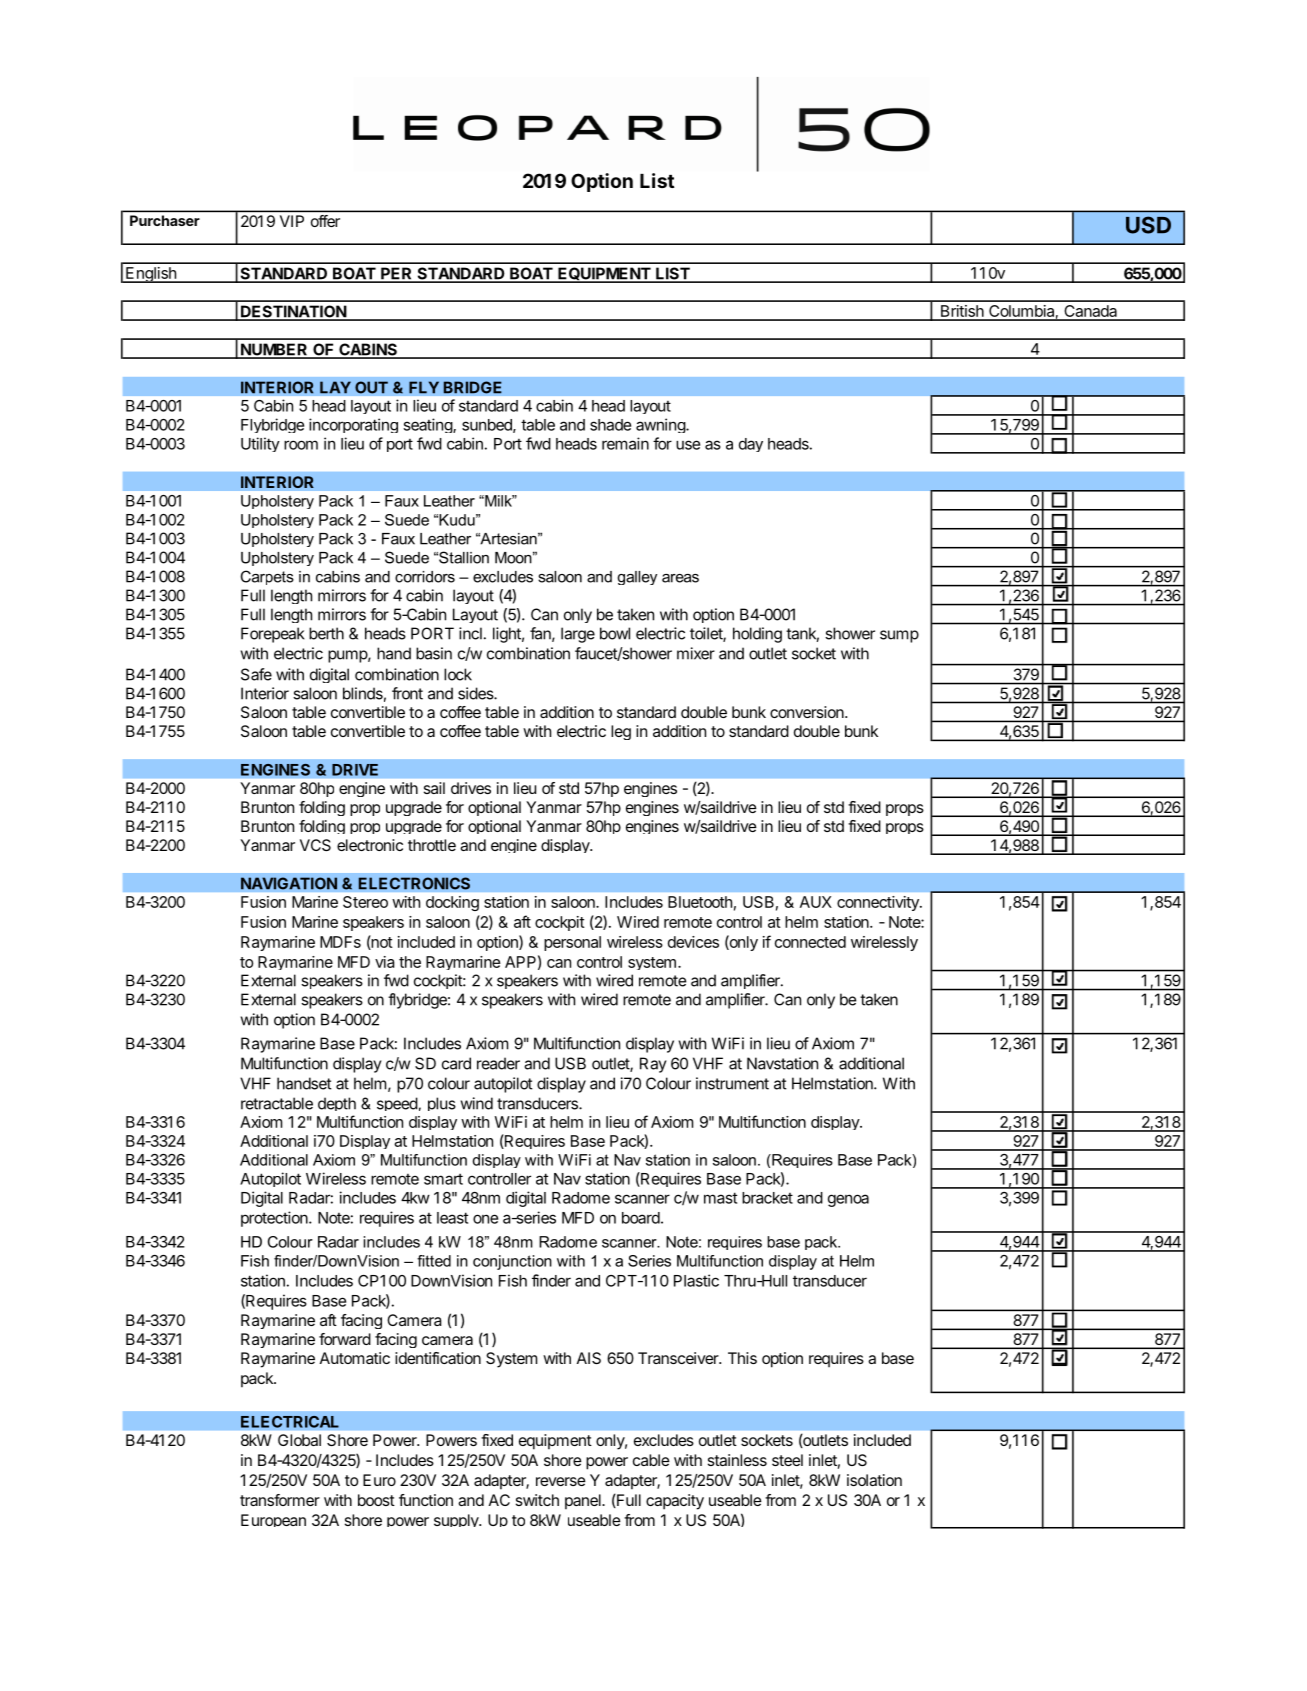 The width and height of the page is (1307, 1691). What do you see at coordinates (732, 1083) in the page?
I see `instrument` at bounding box center [732, 1083].
